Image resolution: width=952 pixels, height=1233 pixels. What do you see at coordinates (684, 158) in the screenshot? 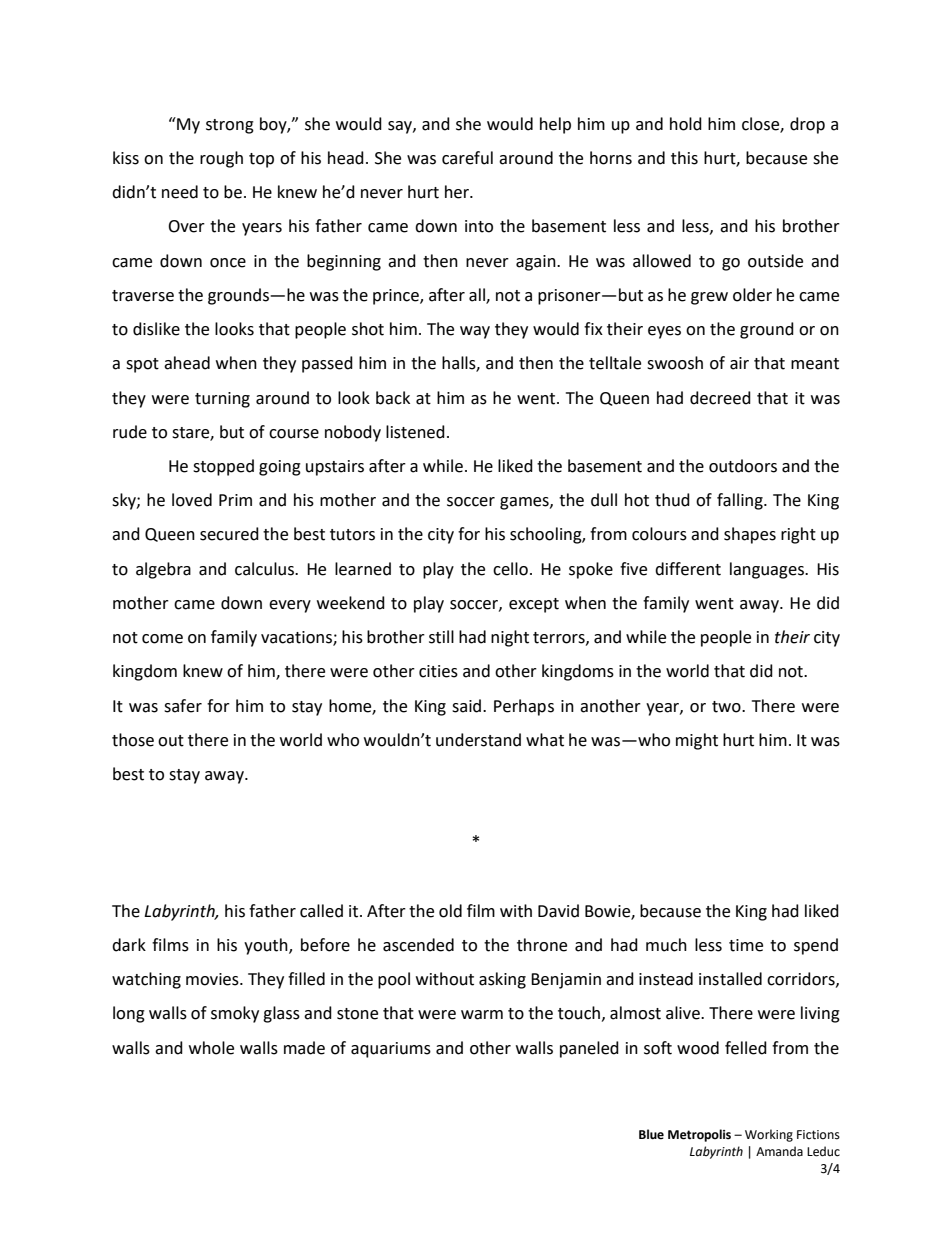
I see `this` at bounding box center [684, 158].
